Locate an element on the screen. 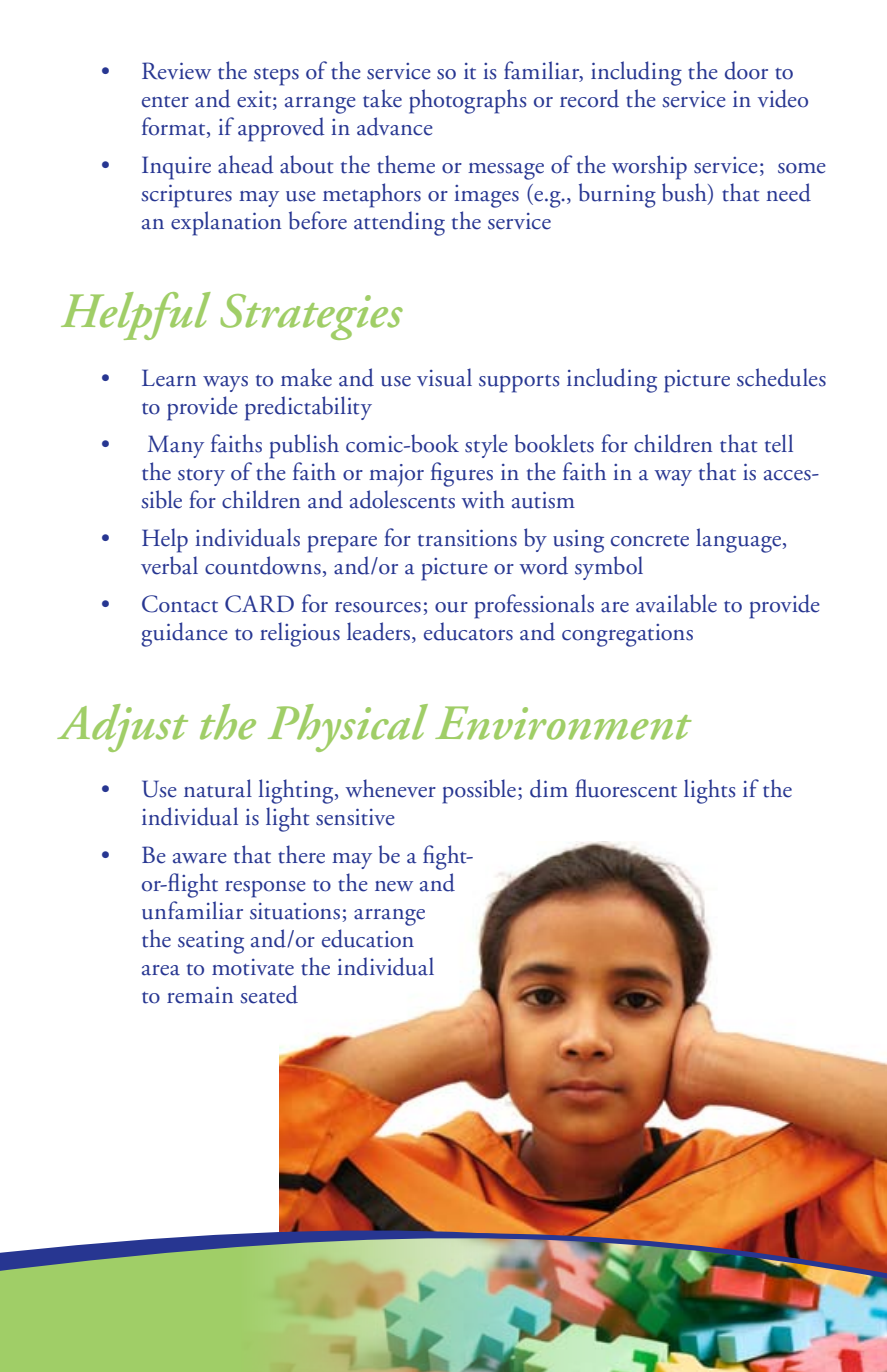  guidance is located at coordinates (184, 634).
